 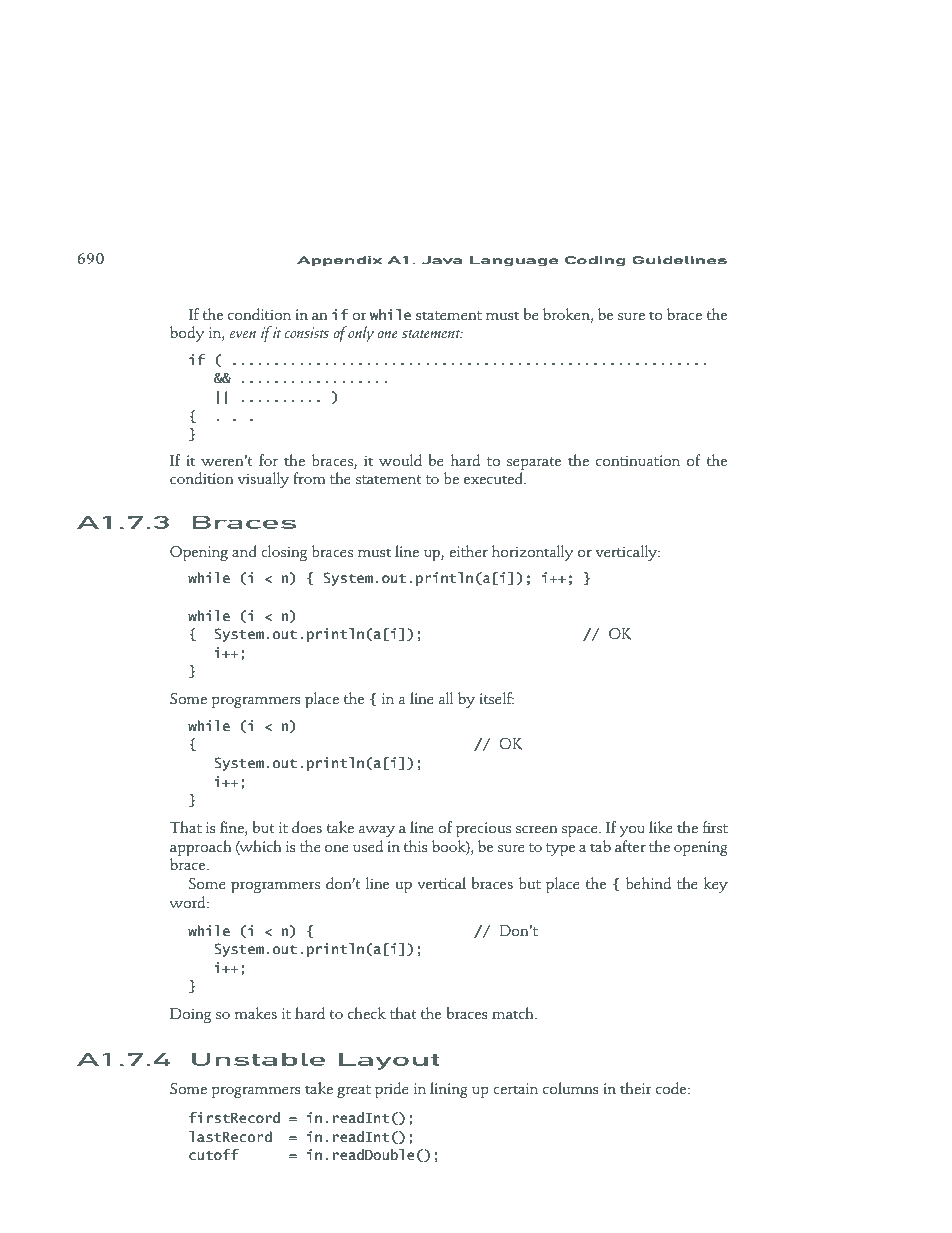 I want to click on Java, so click(x=442, y=260).
